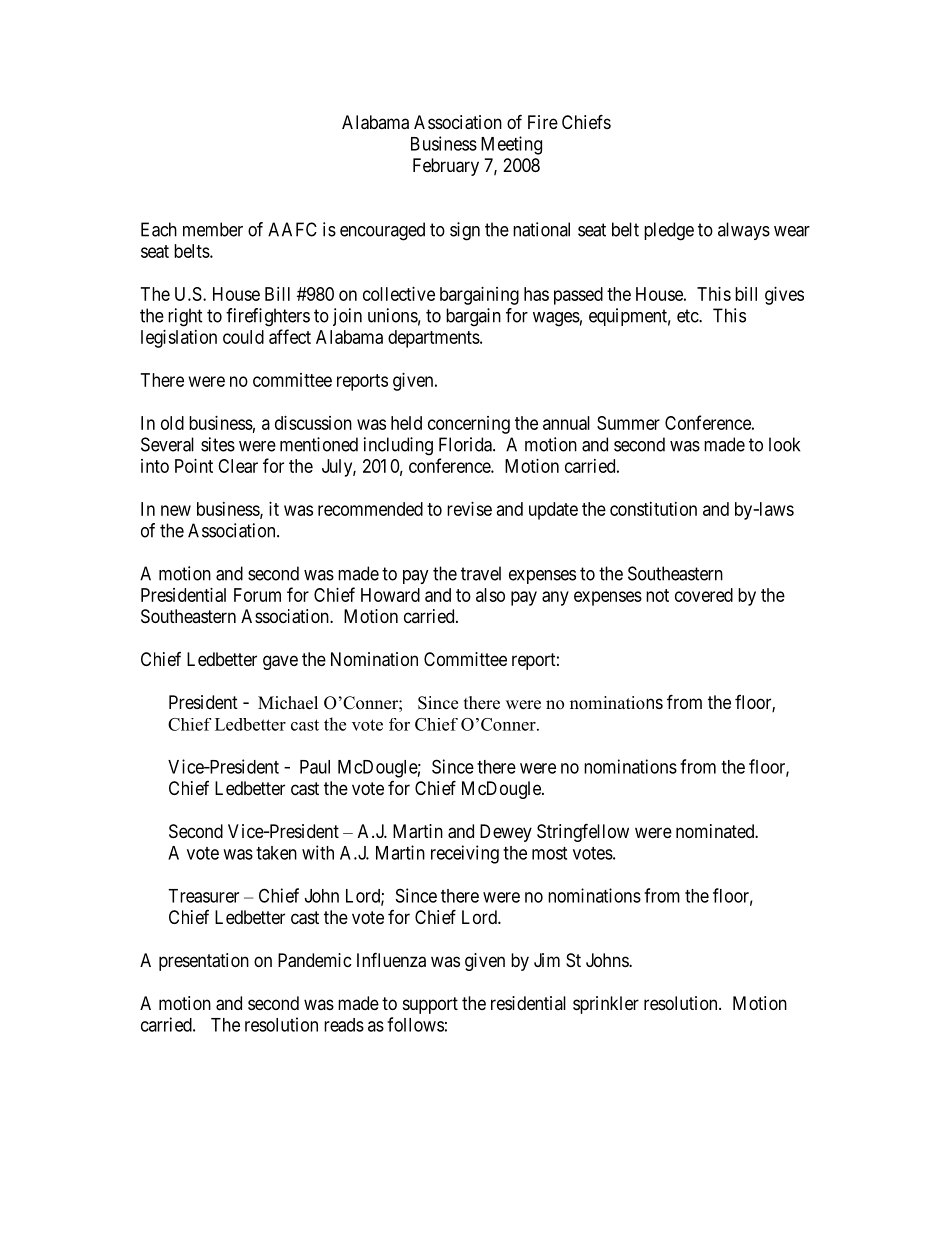  Describe the element at coordinates (549, 853) in the image. I see `most` at that location.
